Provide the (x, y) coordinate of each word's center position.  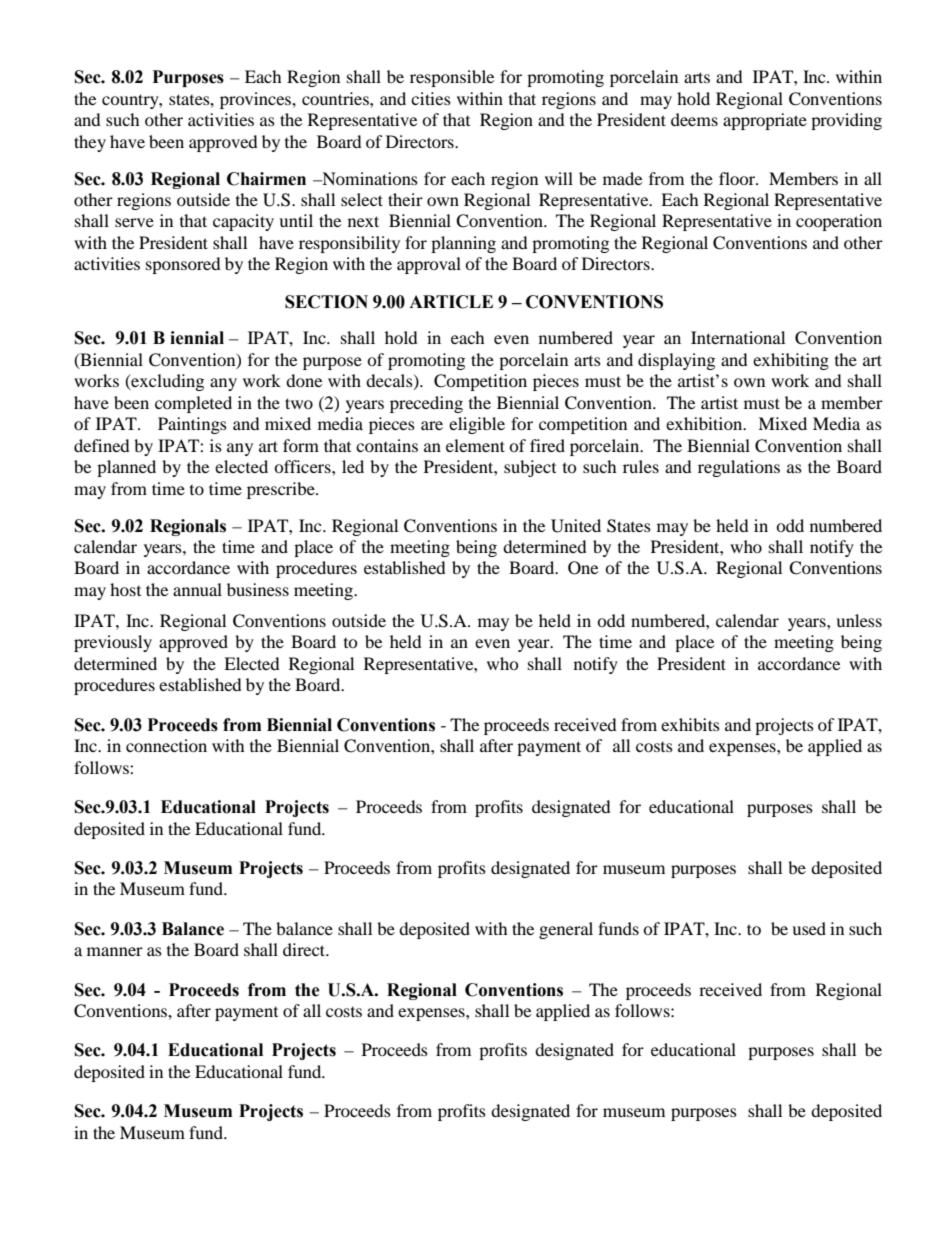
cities (431, 98)
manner (115, 951)
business (258, 589)
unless (859, 620)
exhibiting (791, 361)
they (90, 143)
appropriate (765, 121)
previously (113, 643)
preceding (426, 404)
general (566, 930)
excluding (166, 382)
